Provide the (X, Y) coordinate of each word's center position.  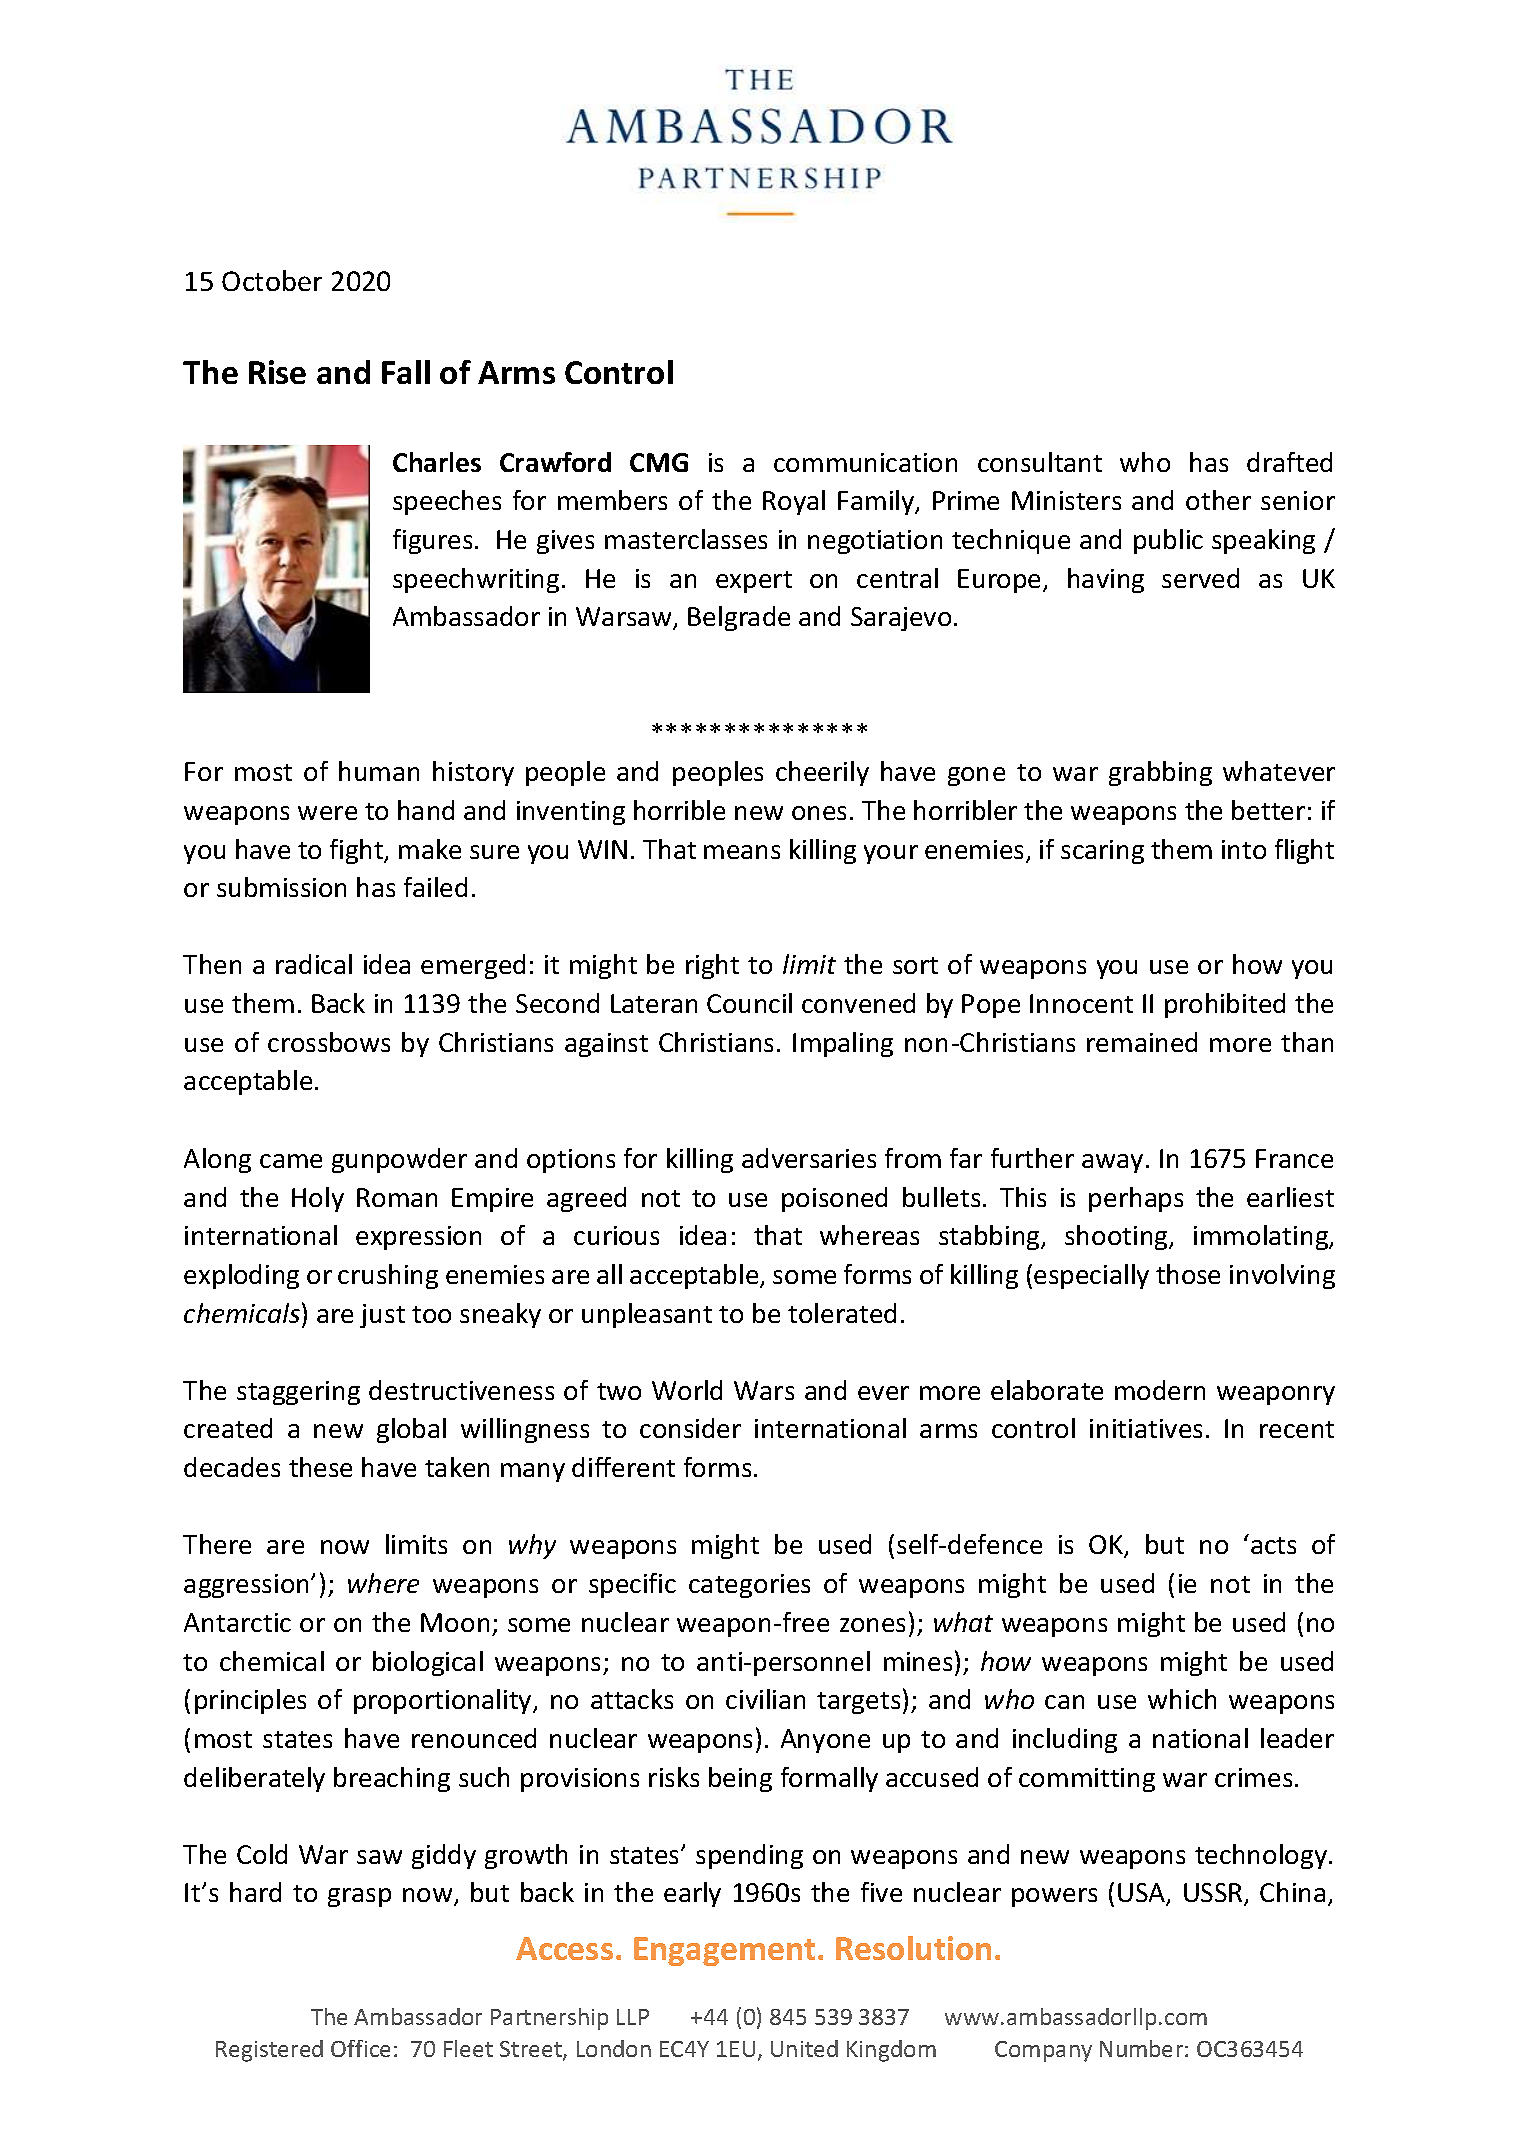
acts (1273, 1545)
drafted (1289, 462)
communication (865, 462)
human (379, 771)
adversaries (809, 1158)
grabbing (1160, 773)
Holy (318, 1199)
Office (360, 2048)
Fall (406, 372)
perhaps (1136, 1199)
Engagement (726, 1951)
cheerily (822, 773)
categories (749, 1586)
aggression (248, 1586)
